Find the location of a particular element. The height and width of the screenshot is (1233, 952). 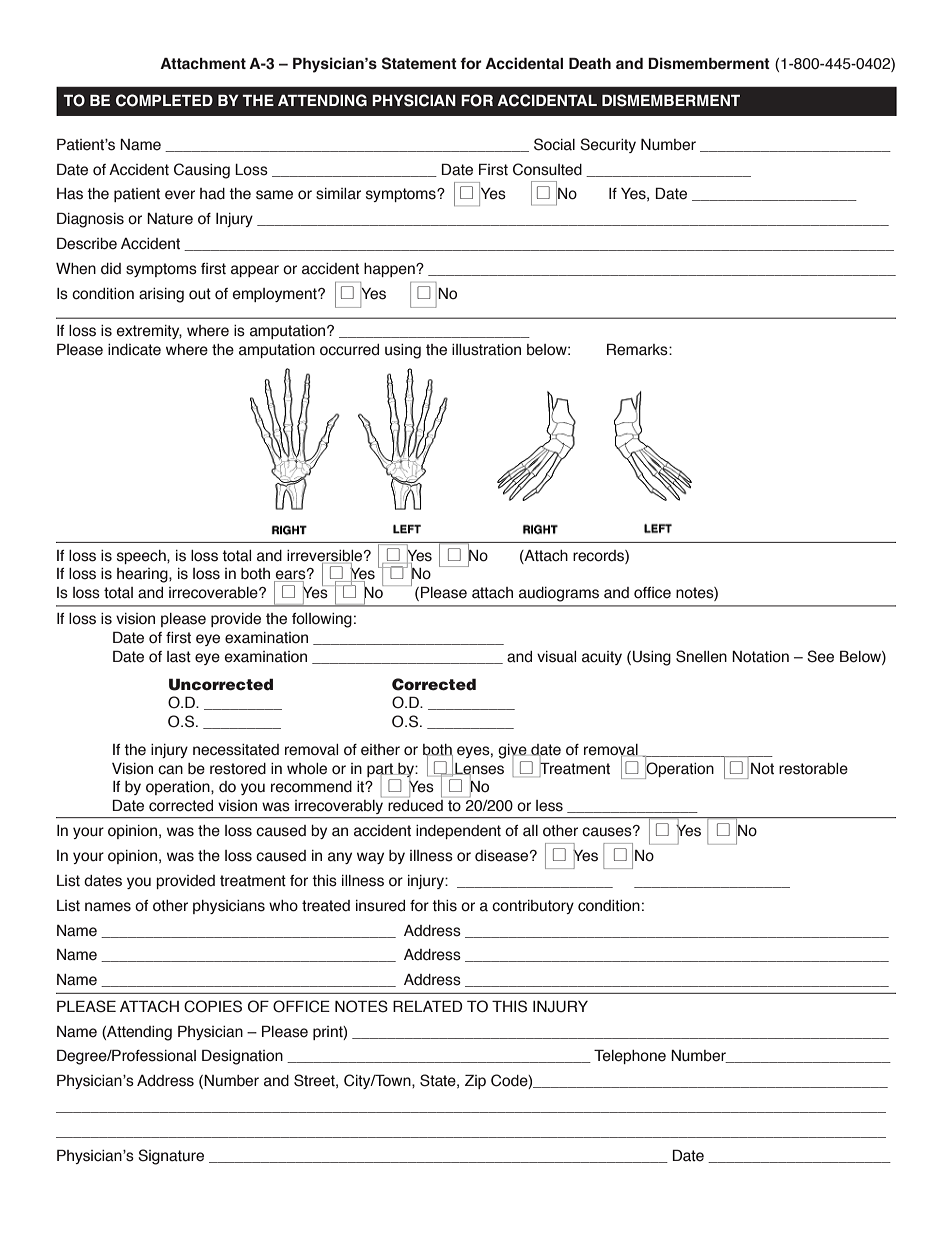

Social is located at coordinates (554, 144).
